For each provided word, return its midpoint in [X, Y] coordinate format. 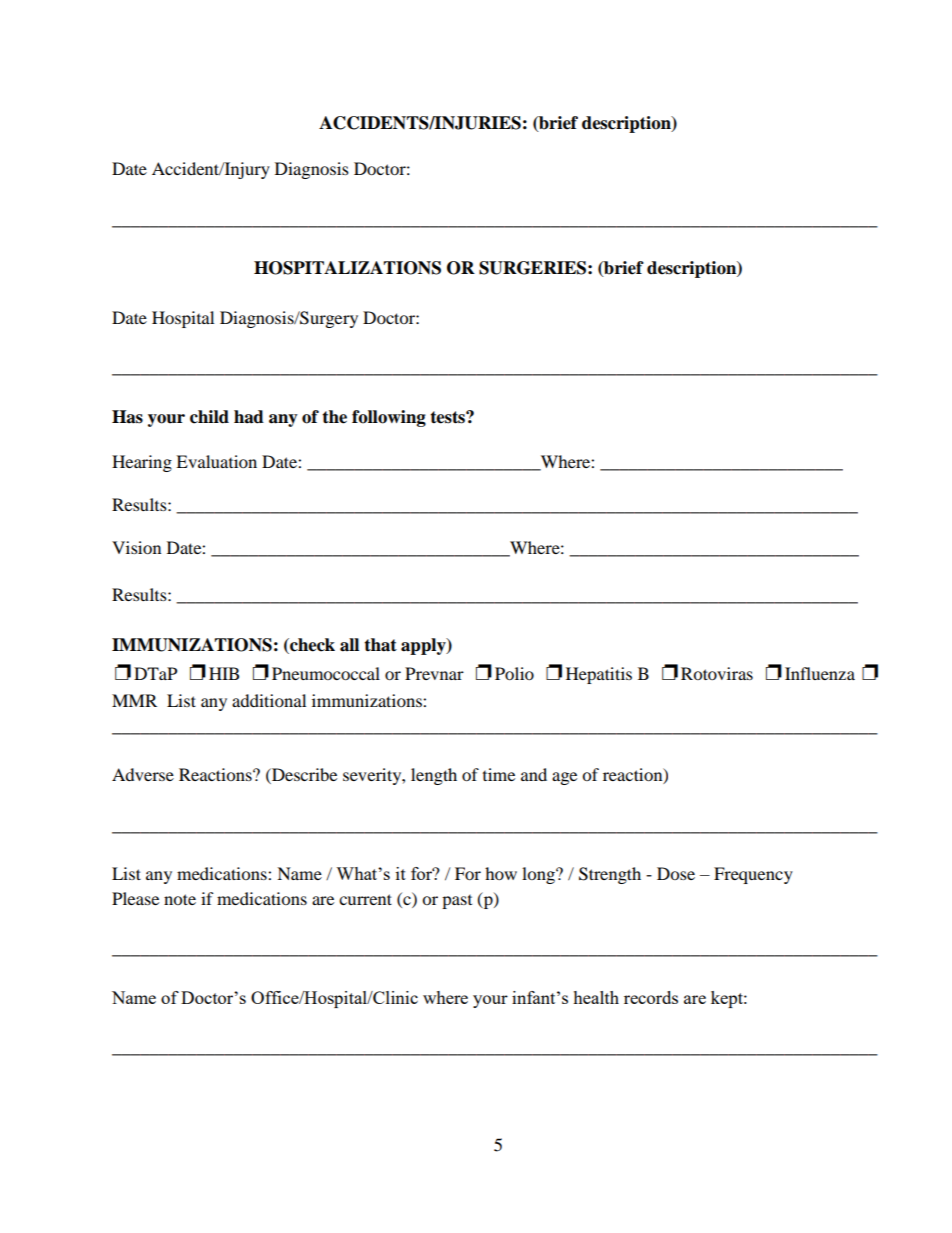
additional [269, 700]
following [389, 418]
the [334, 417]
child [209, 417]
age [564, 778]
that [380, 645]
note [180, 899]
